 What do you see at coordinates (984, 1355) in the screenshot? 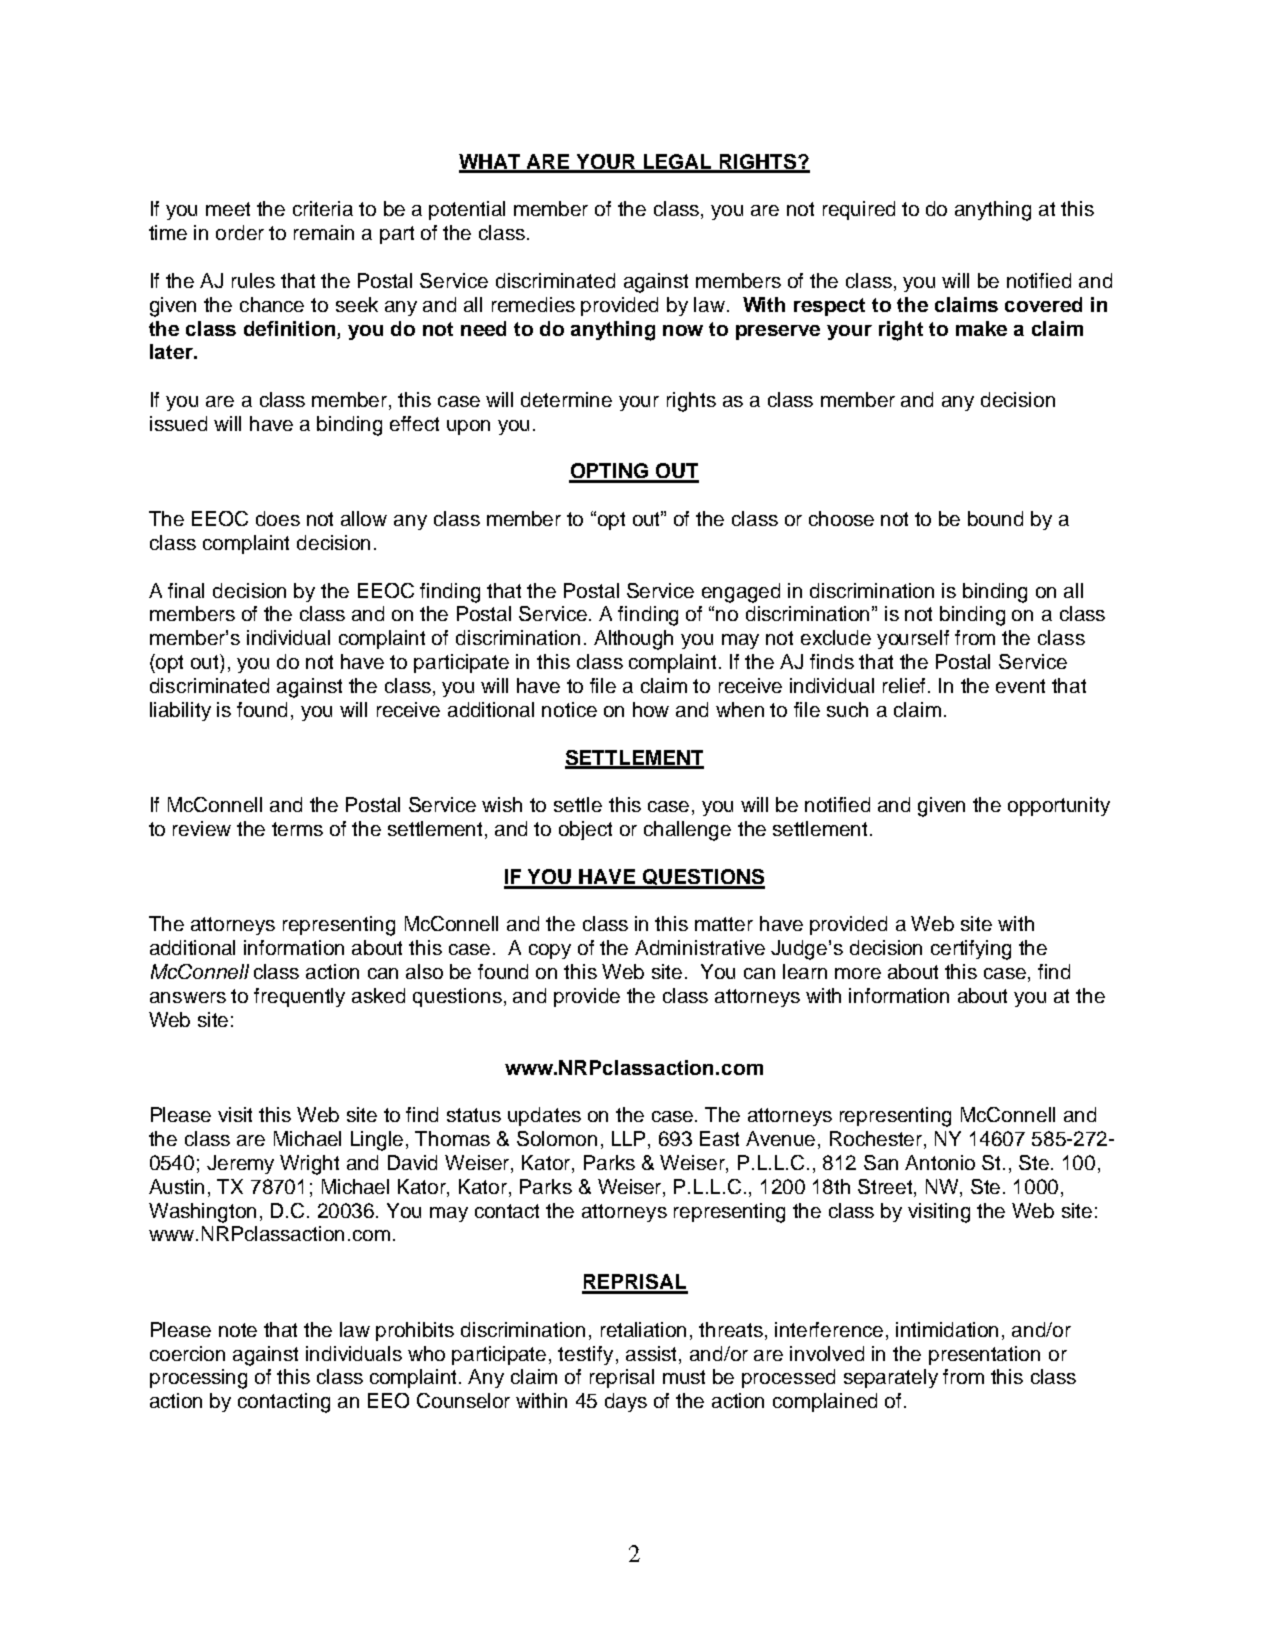
I see `presentation` at bounding box center [984, 1355].
